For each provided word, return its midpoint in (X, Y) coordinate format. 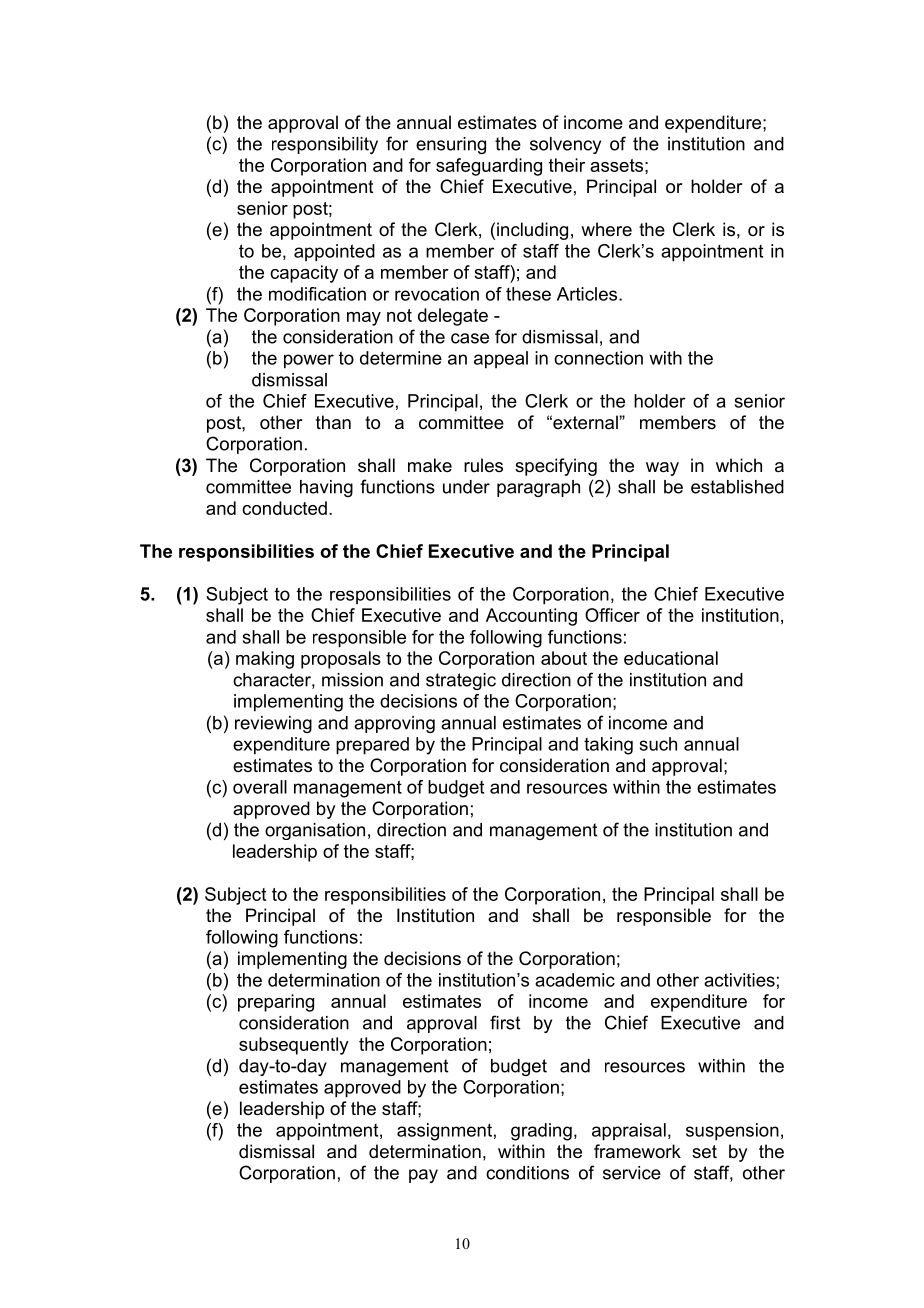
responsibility (325, 145)
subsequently (294, 1046)
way (662, 469)
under (466, 487)
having (326, 488)
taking (608, 746)
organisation (315, 831)
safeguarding (489, 167)
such (658, 744)
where (606, 229)
